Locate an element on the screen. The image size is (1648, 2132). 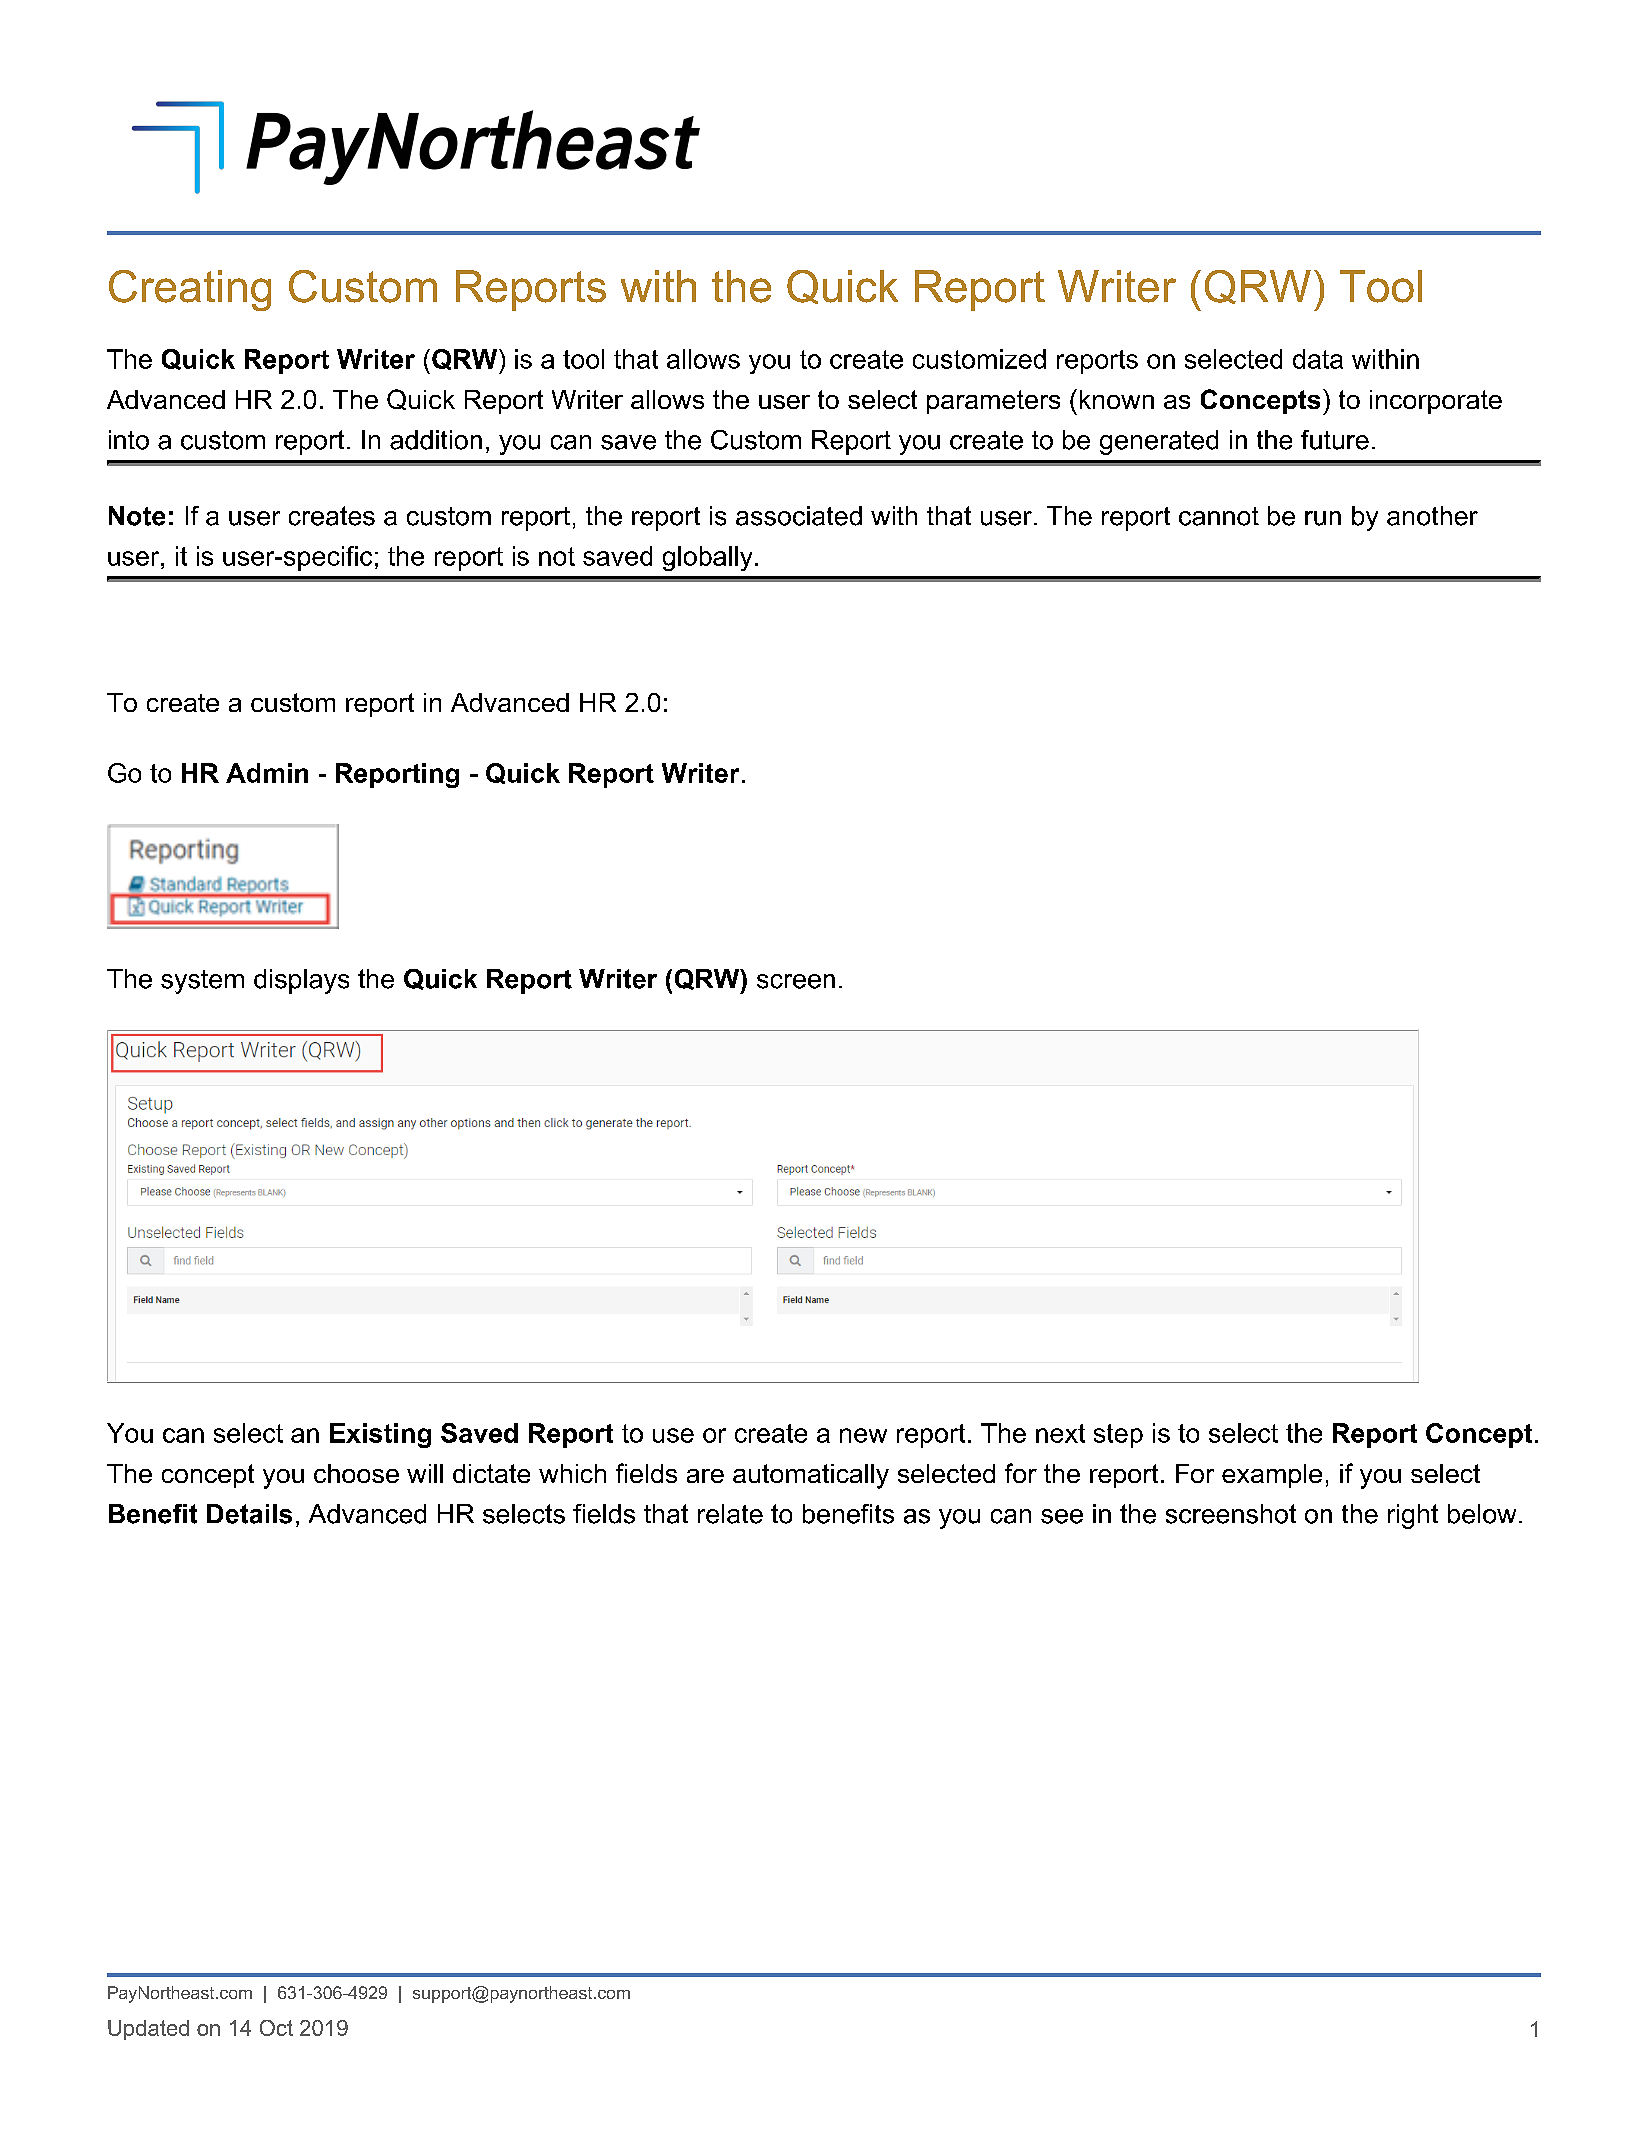
Admin is located at coordinates (267, 773).
